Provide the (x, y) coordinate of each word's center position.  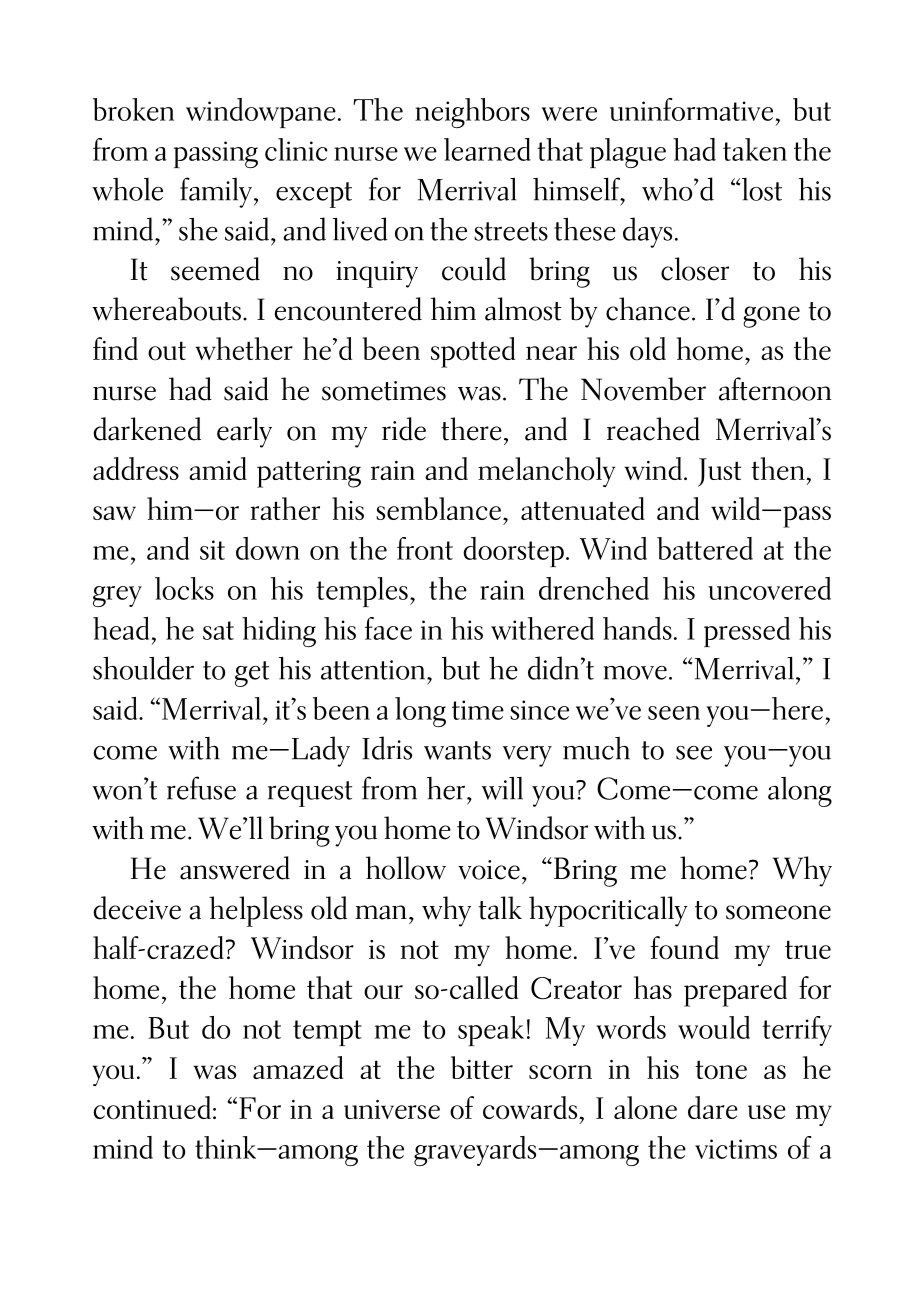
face (388, 628)
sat (218, 630)
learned (487, 149)
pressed (747, 632)
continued (152, 1108)
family (216, 192)
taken (755, 149)
